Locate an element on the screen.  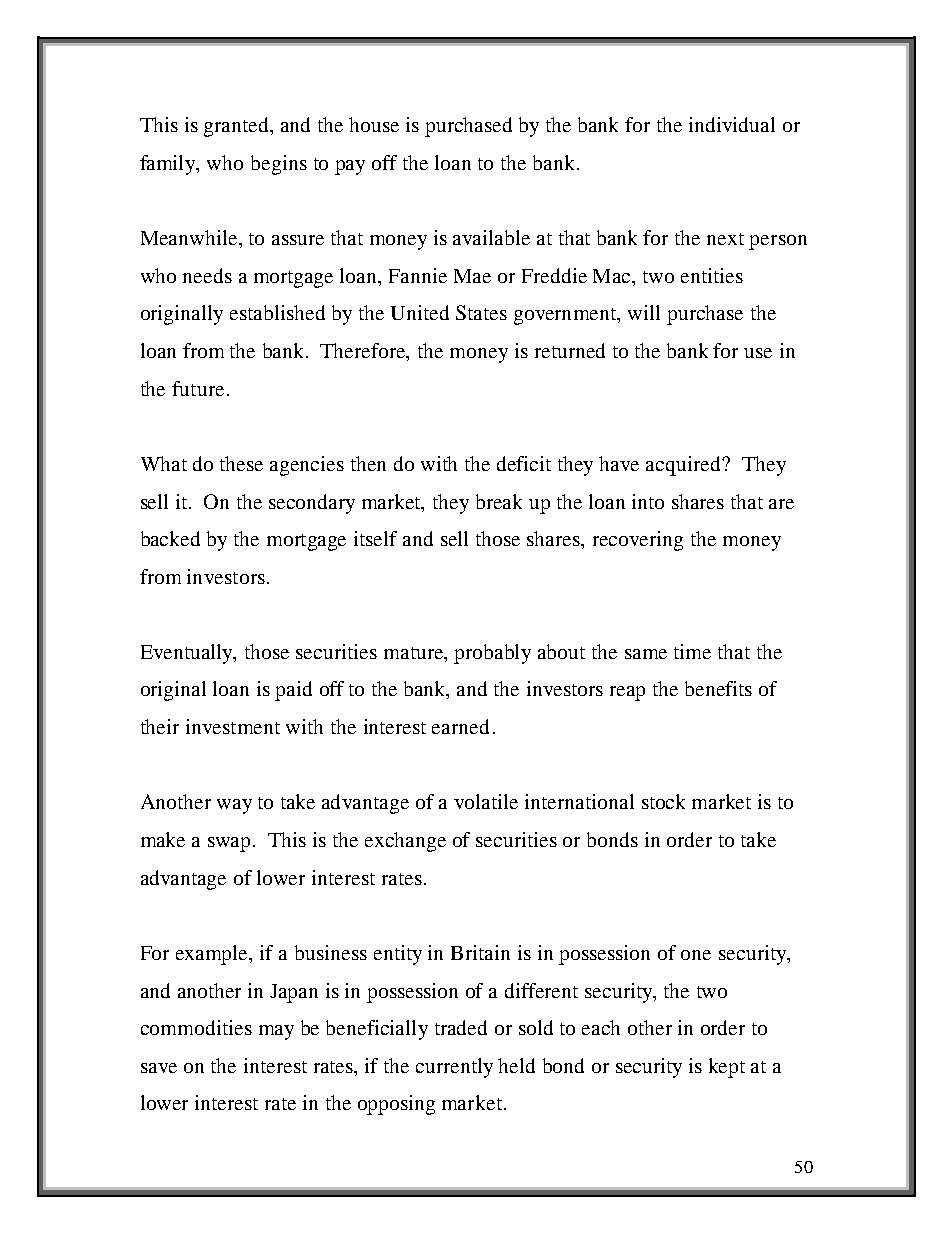
individual is located at coordinates (732, 124).
